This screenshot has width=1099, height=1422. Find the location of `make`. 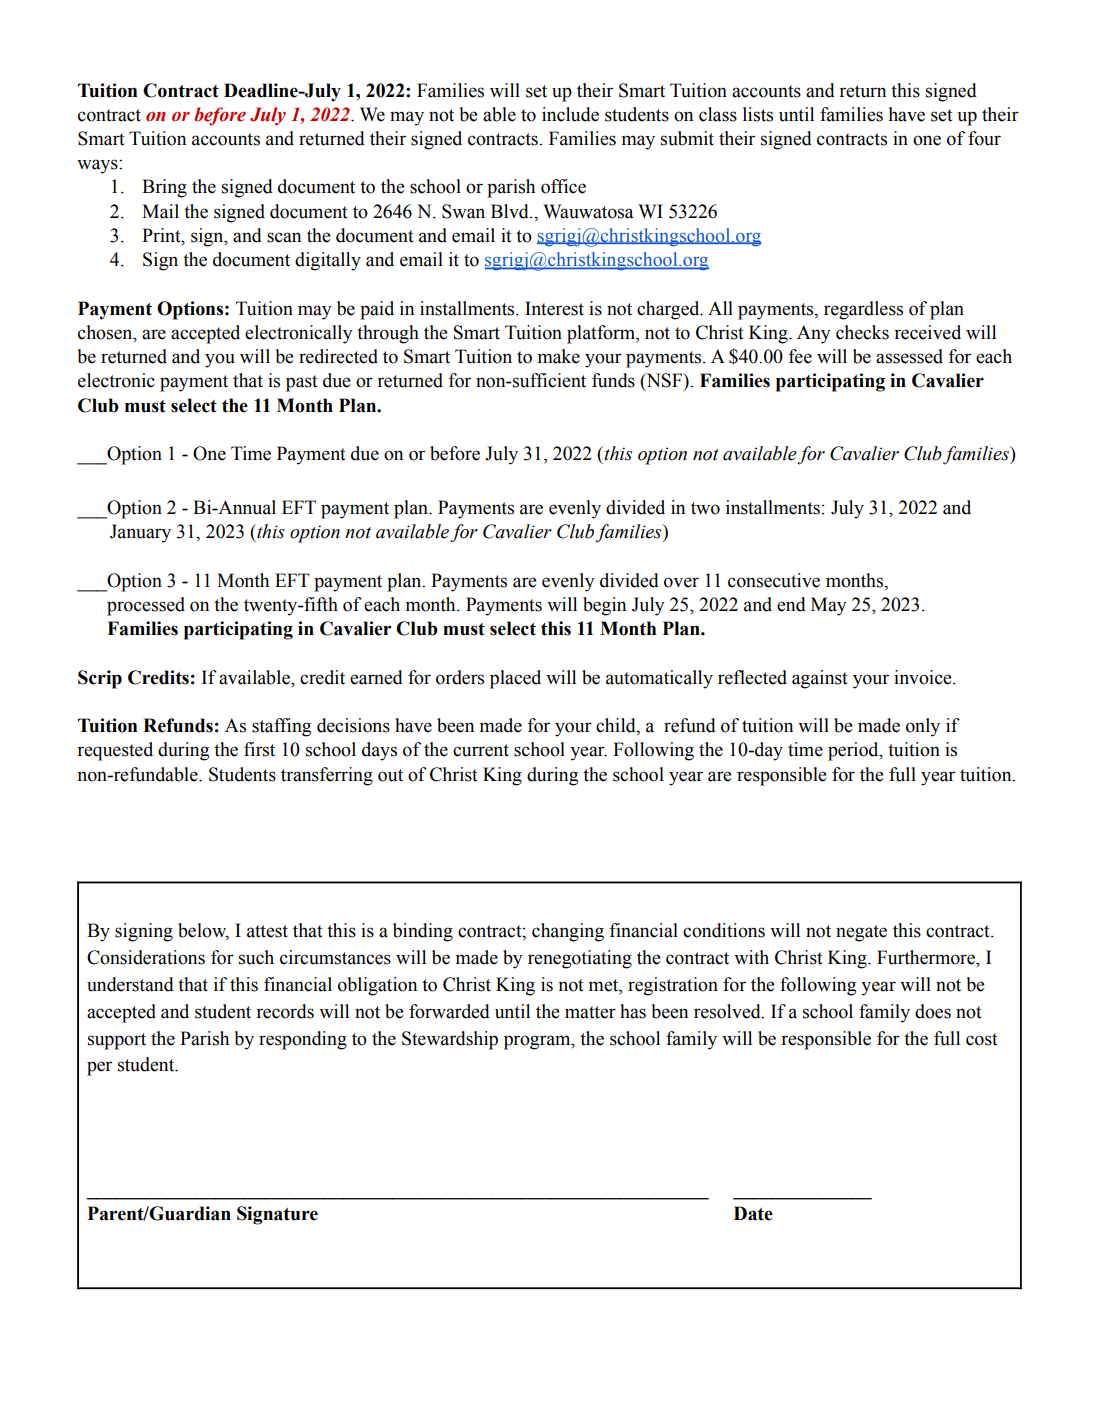

make is located at coordinates (559, 356).
